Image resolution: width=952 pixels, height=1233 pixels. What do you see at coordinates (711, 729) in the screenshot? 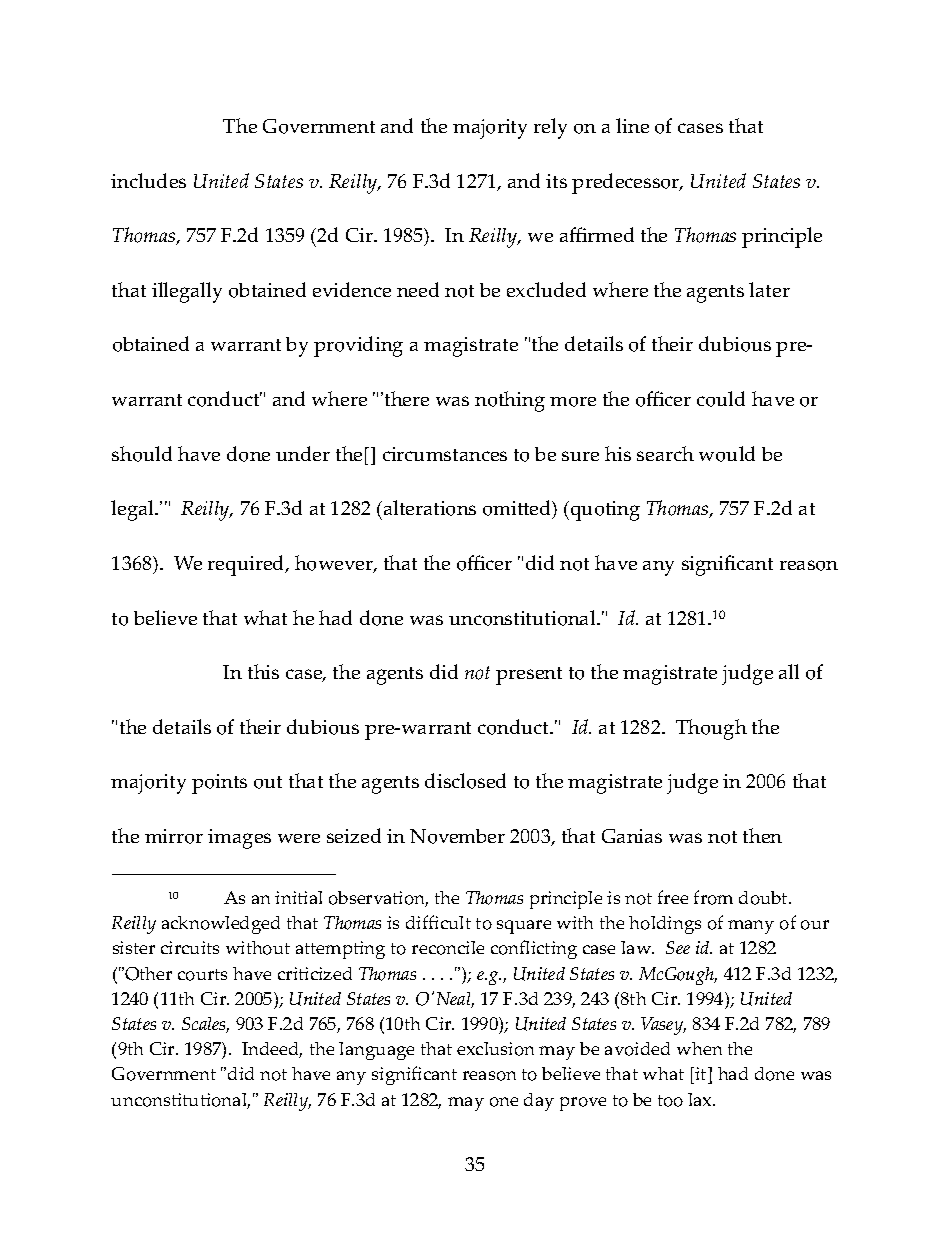
I see `Though` at bounding box center [711, 729].
